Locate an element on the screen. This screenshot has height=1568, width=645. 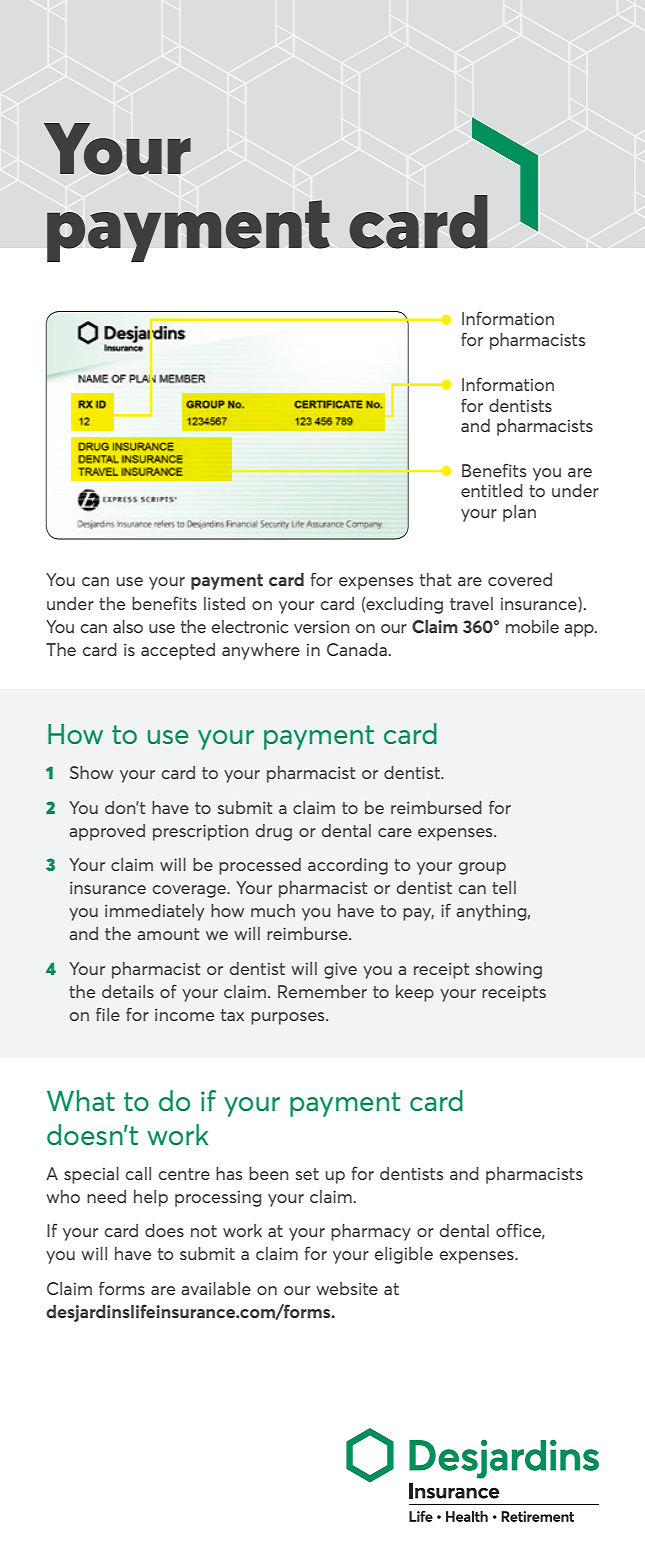
website is located at coordinates (347, 1288).
